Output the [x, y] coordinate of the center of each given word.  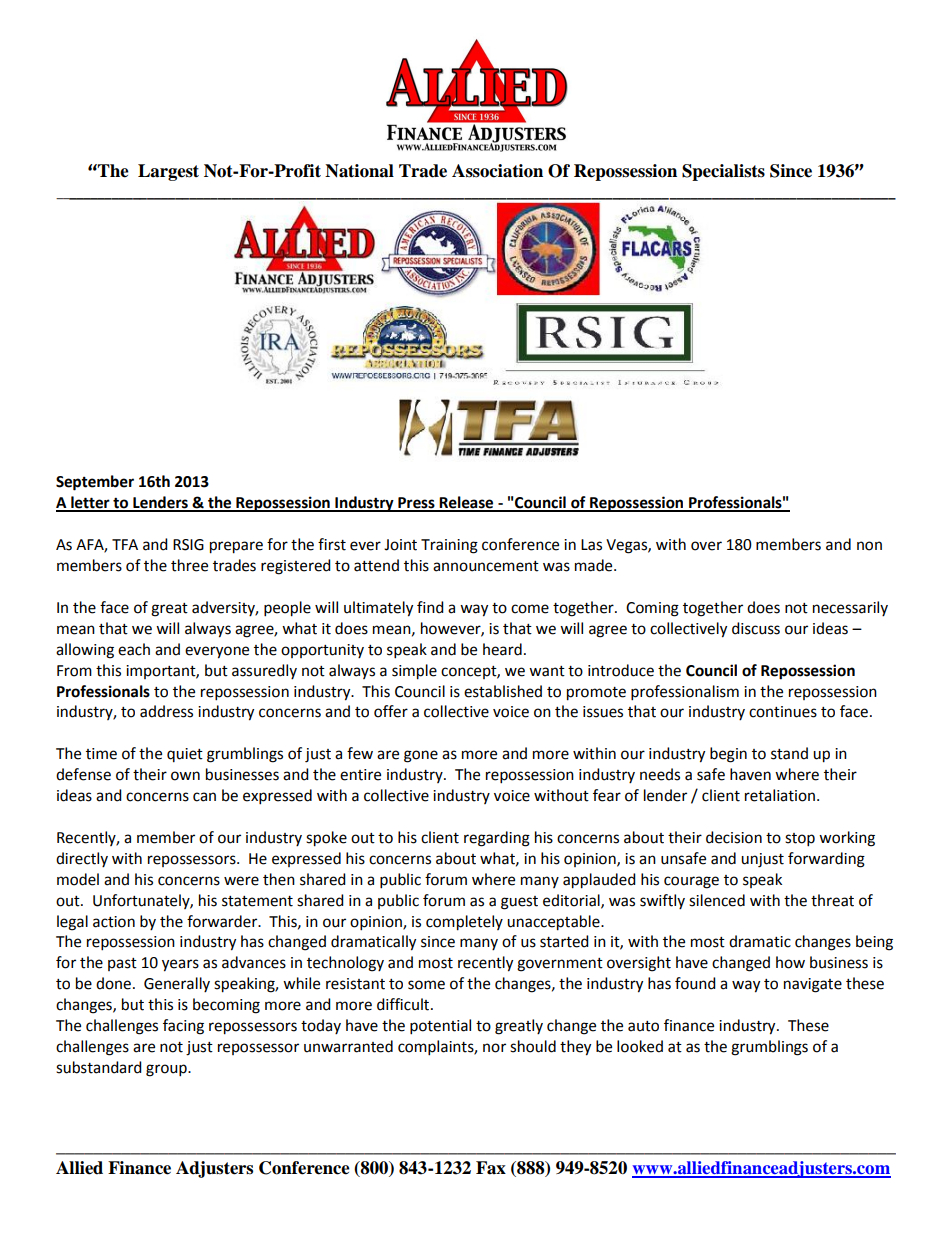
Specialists [723, 172]
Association [497, 171]
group [167, 1070]
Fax [491, 1168]
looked [640, 1046]
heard [502, 649]
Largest [168, 172]
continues [783, 712]
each [134, 649]
